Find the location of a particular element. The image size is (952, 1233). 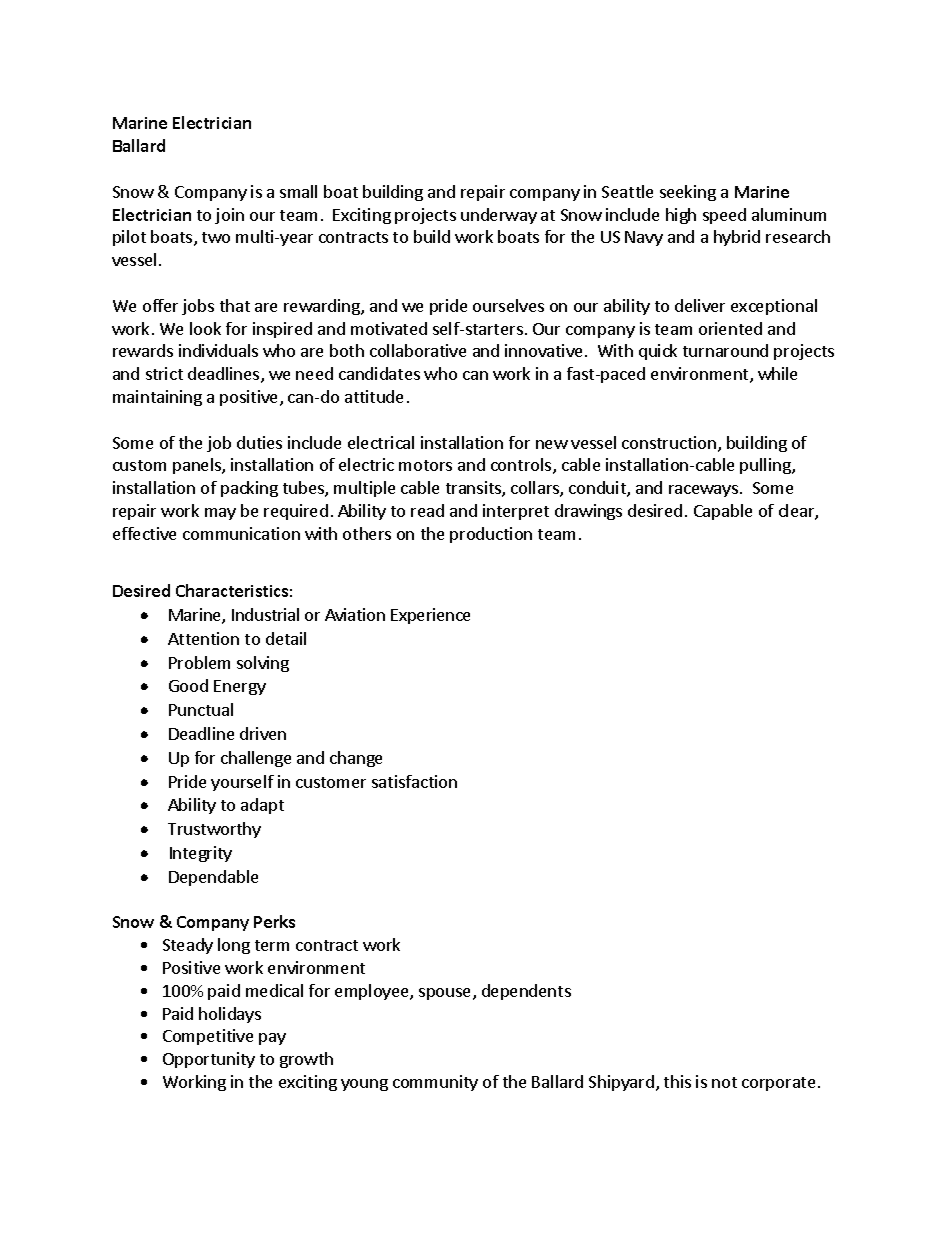

underway is located at coordinates (499, 216).
